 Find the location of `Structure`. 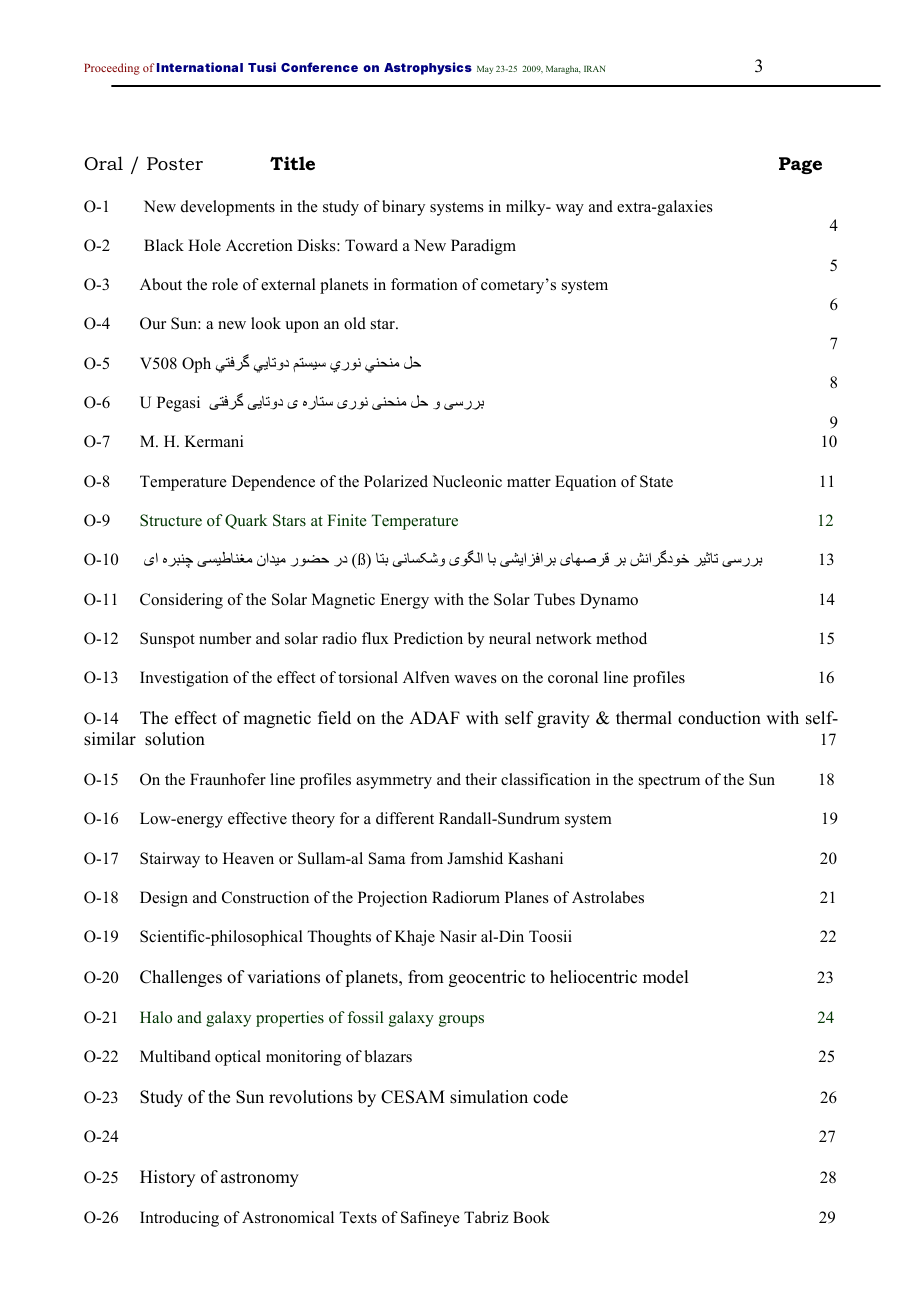

Structure is located at coordinates (171, 520).
